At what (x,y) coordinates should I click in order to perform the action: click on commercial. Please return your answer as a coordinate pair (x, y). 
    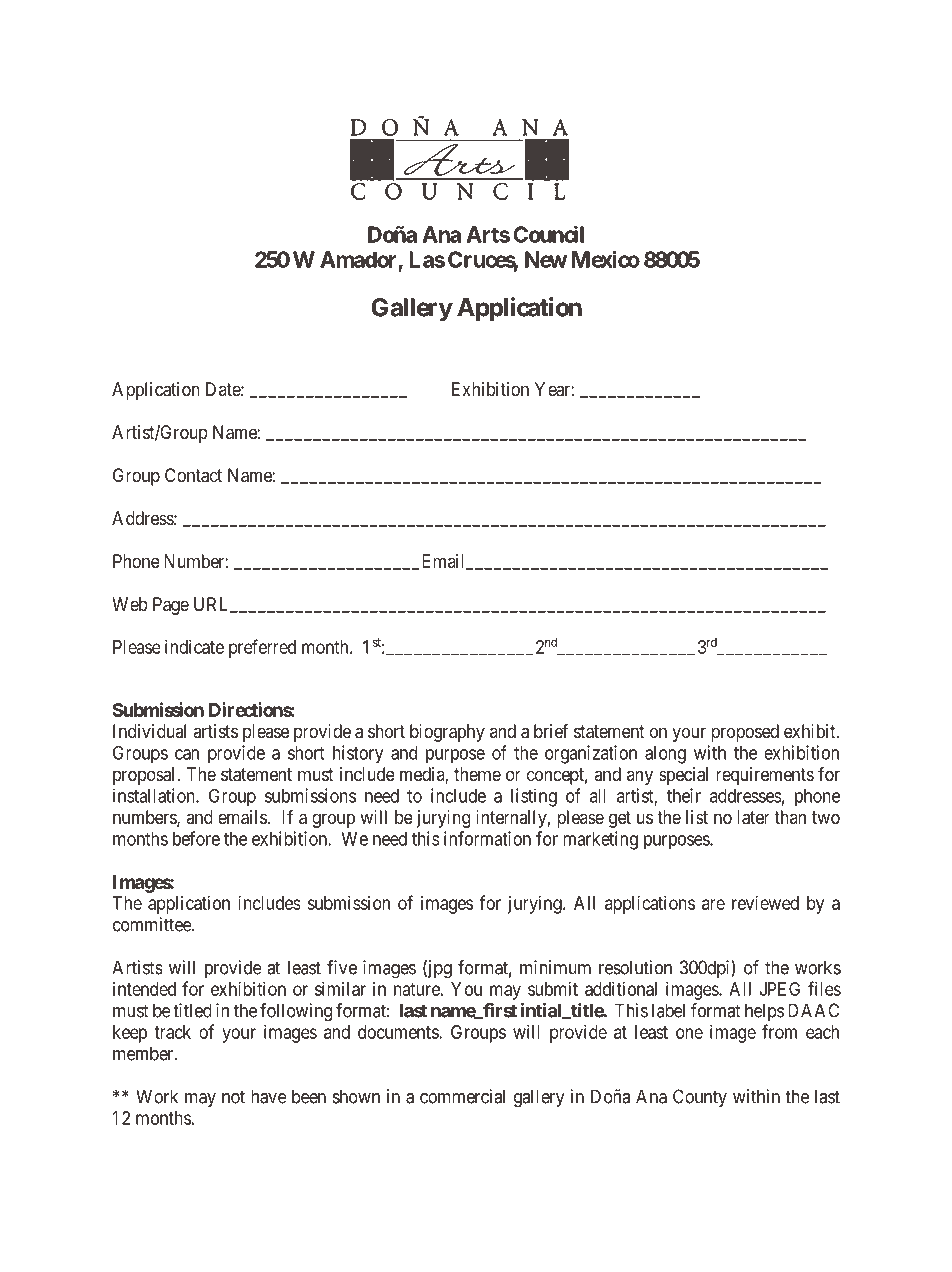
    Looking at the image, I should click on (462, 1096).
